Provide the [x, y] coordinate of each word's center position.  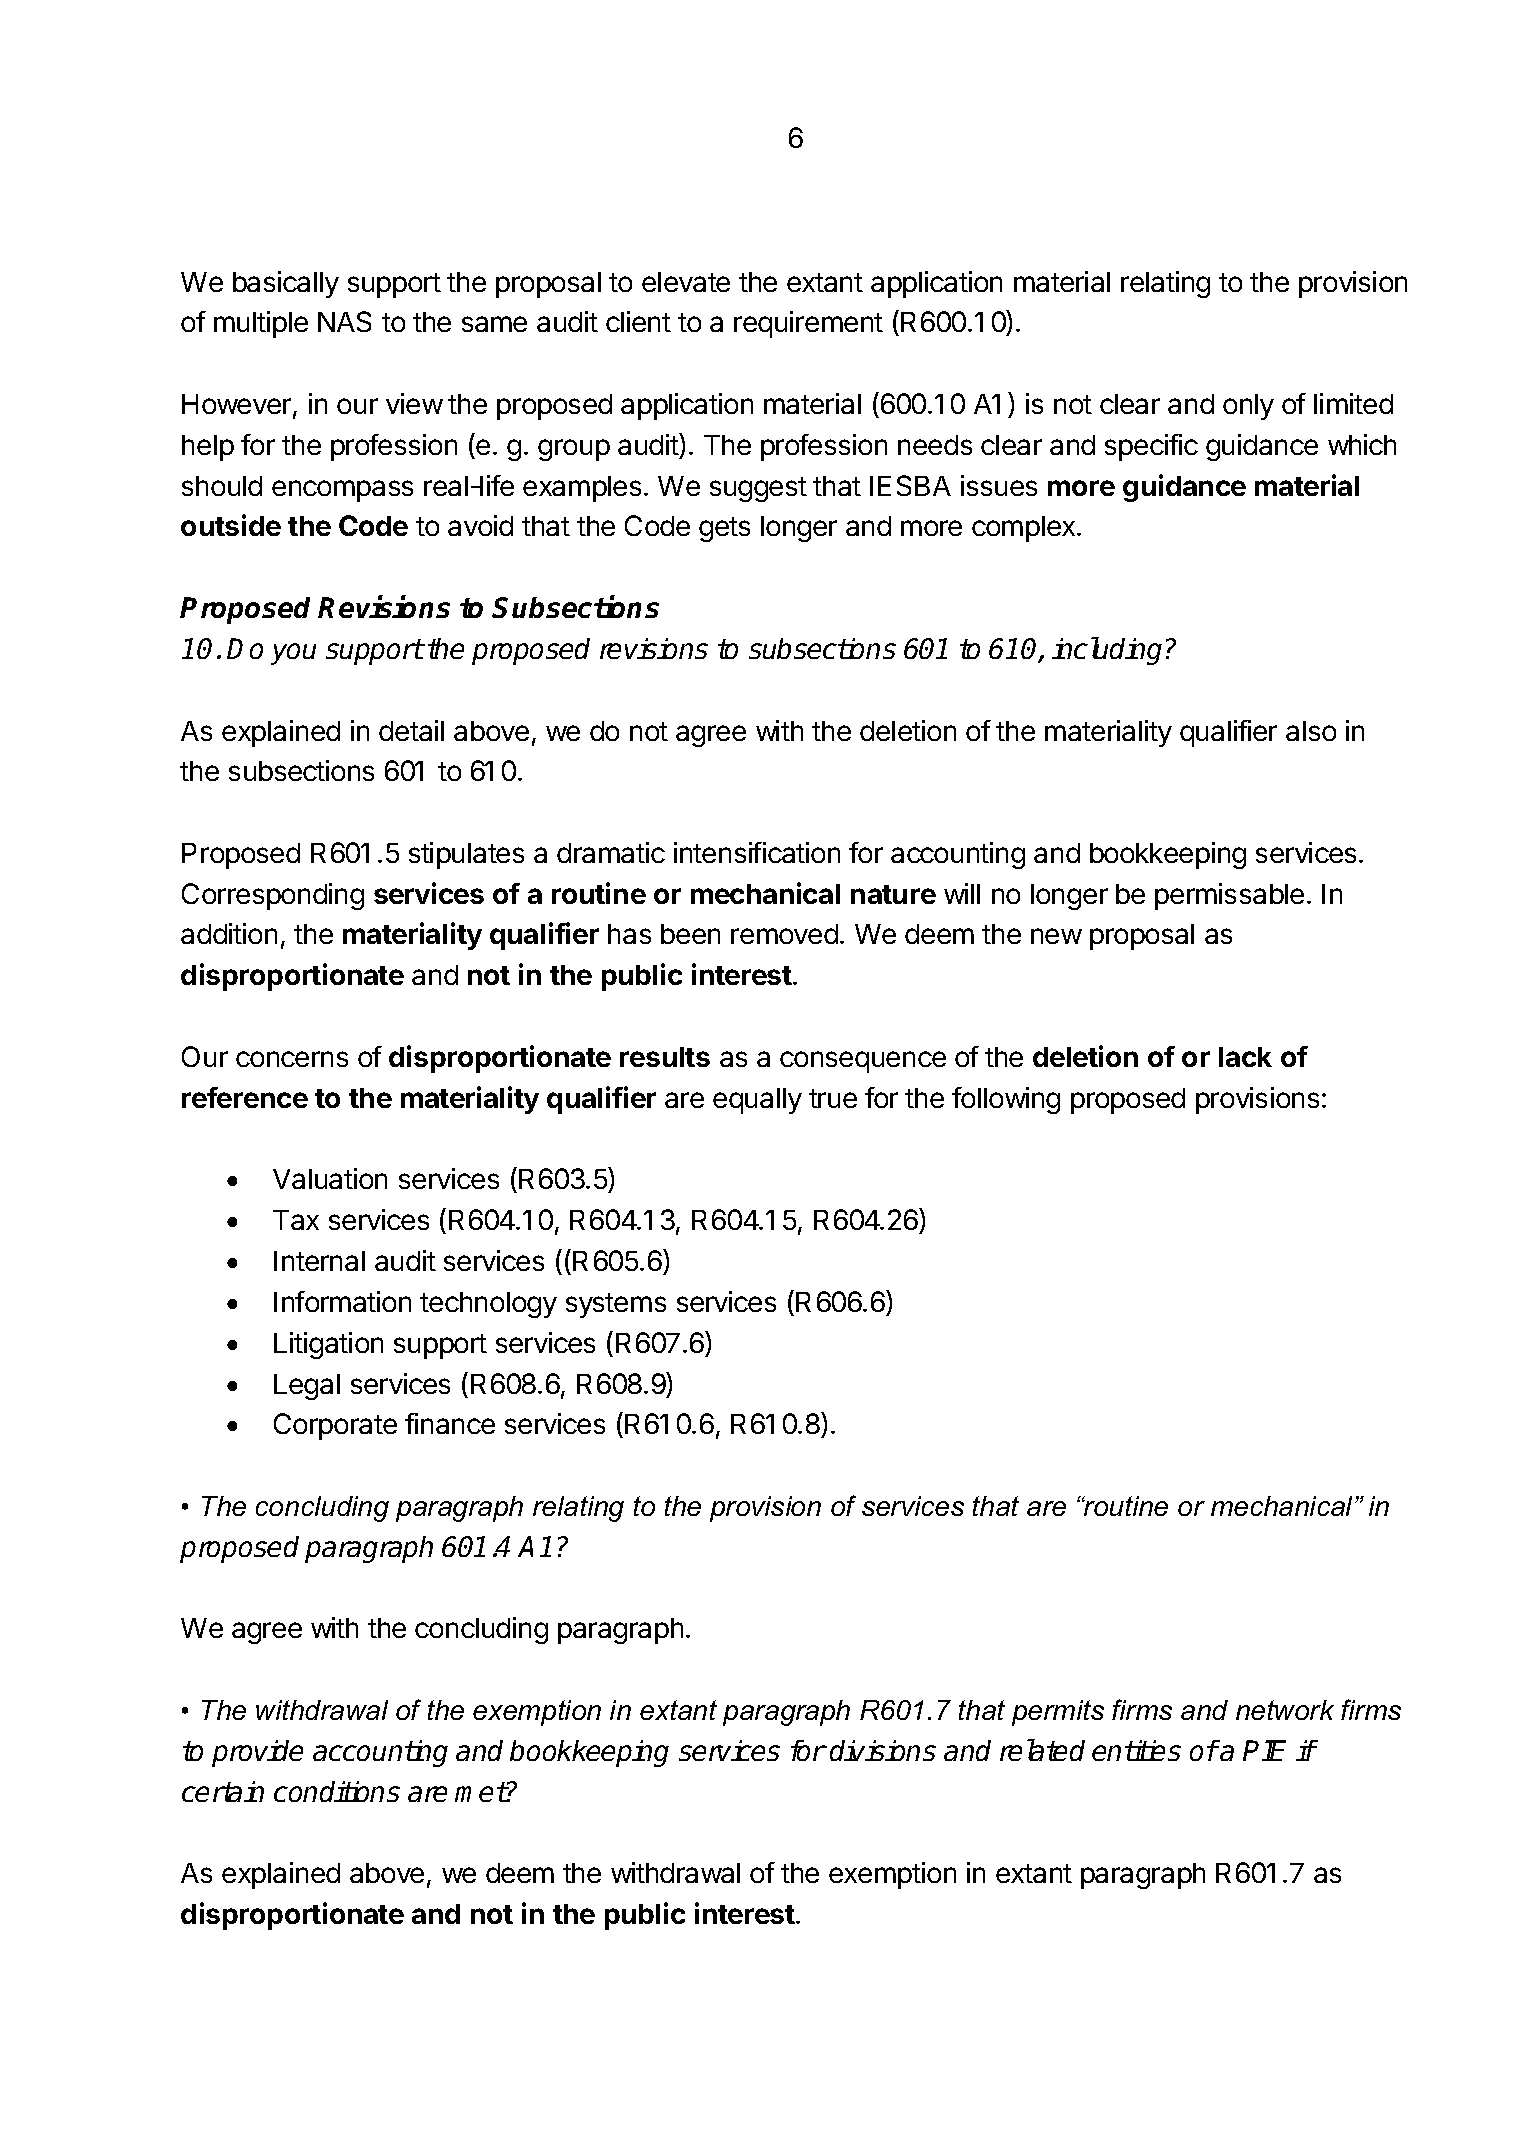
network [1285, 1710]
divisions [883, 1750]
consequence [863, 1062]
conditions [337, 1791]
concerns [292, 1059]
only [1248, 407]
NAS [344, 321]
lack [1245, 1057]
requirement [808, 324]
